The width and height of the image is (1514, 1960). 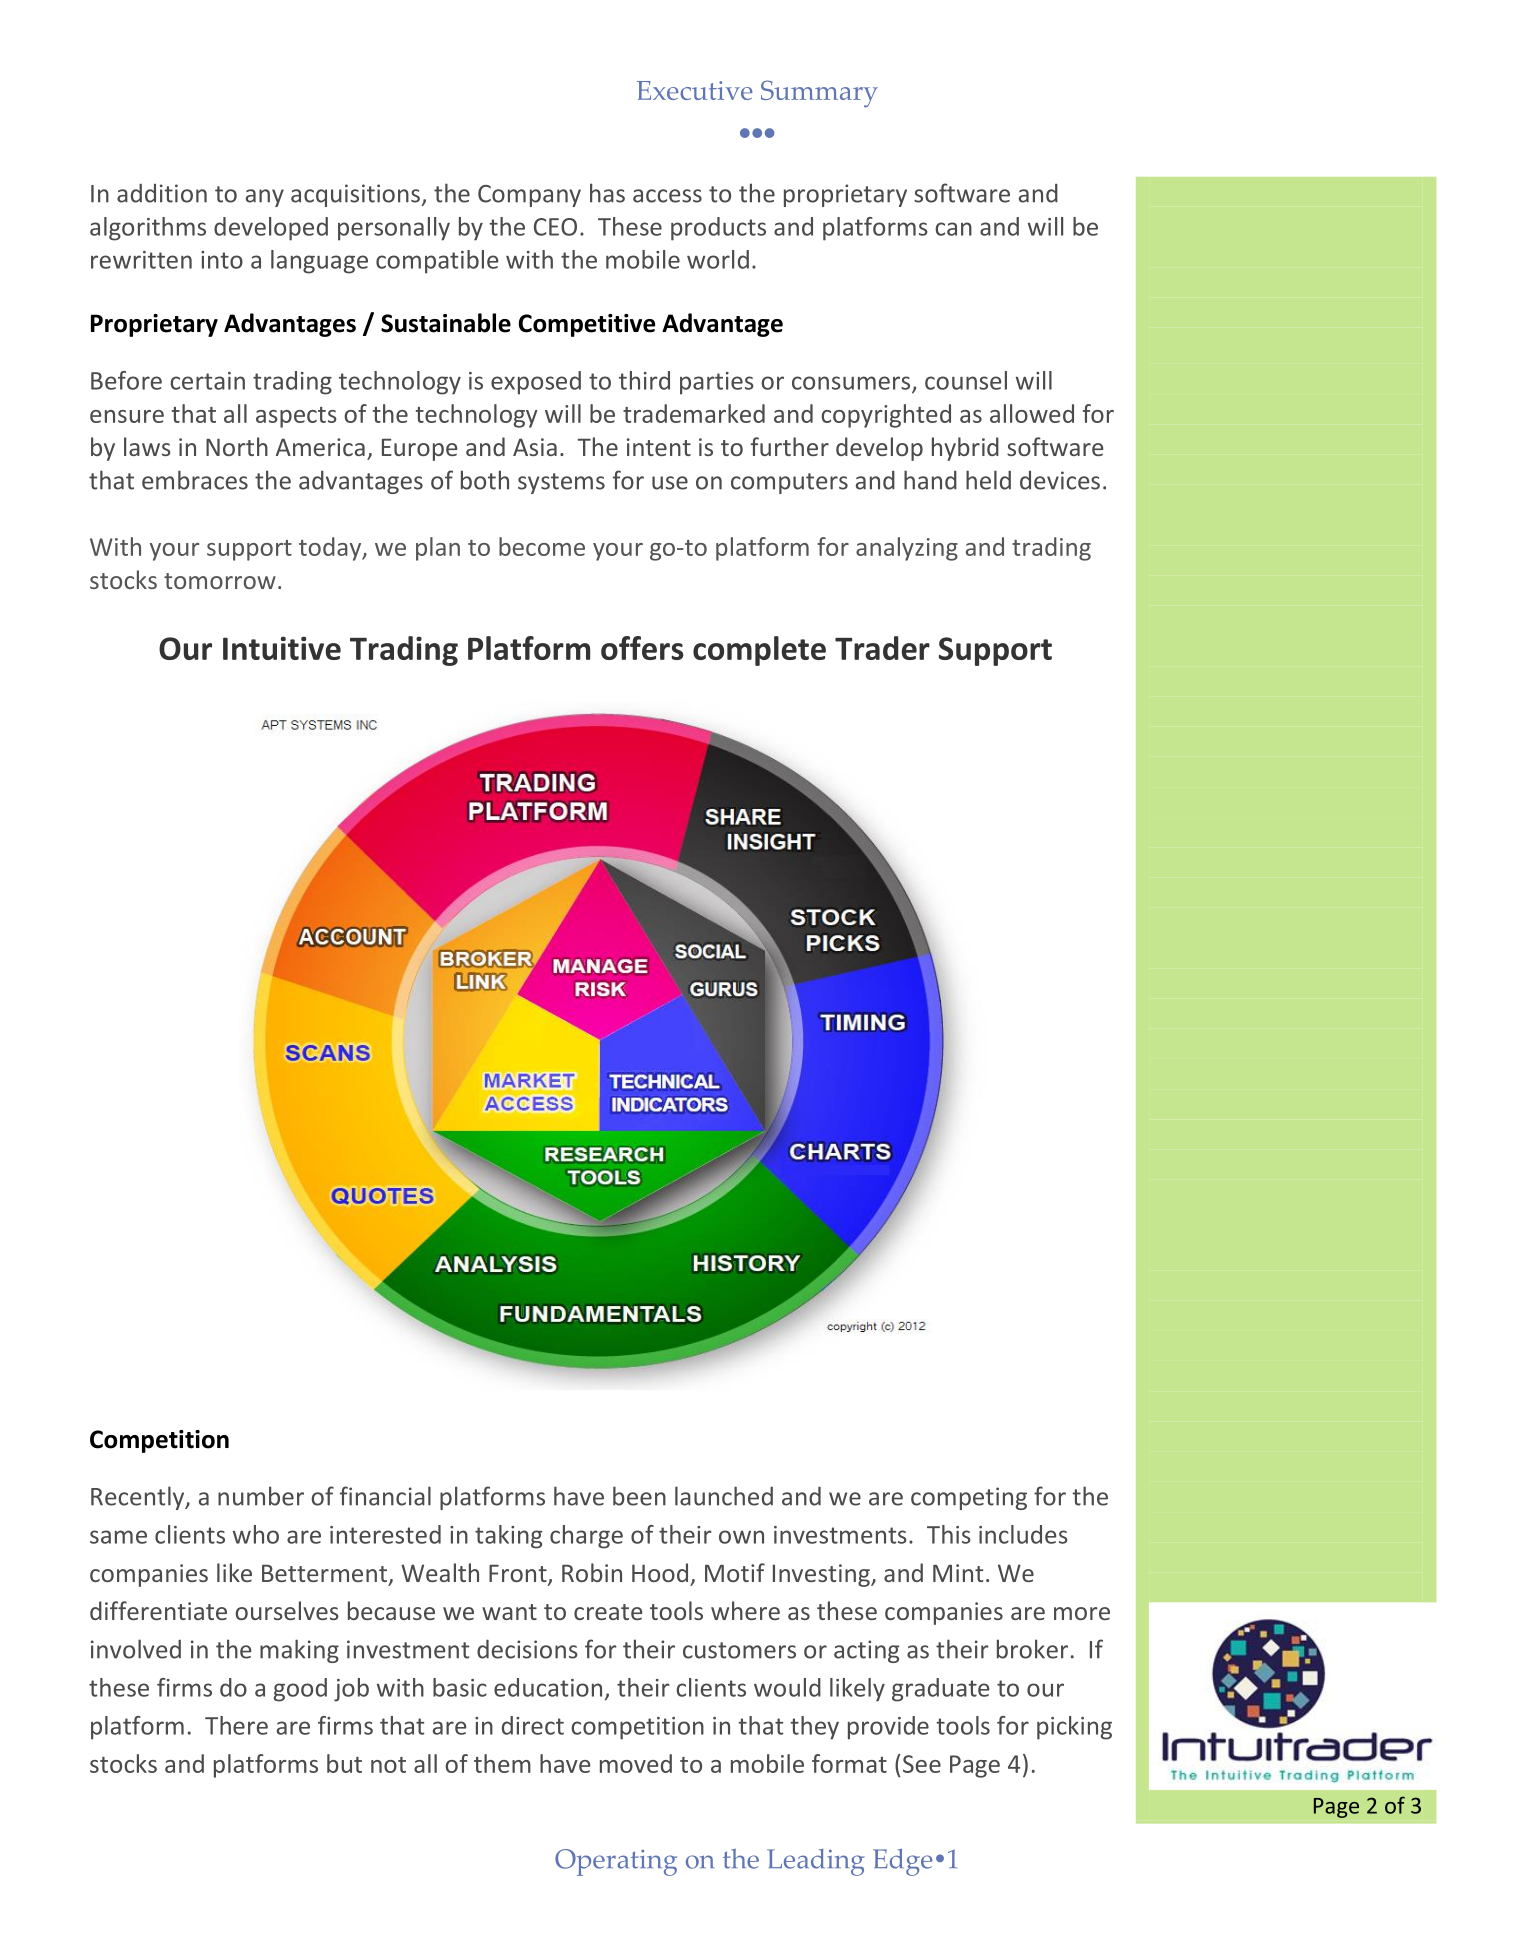 I want to click on addition, so click(x=162, y=193).
